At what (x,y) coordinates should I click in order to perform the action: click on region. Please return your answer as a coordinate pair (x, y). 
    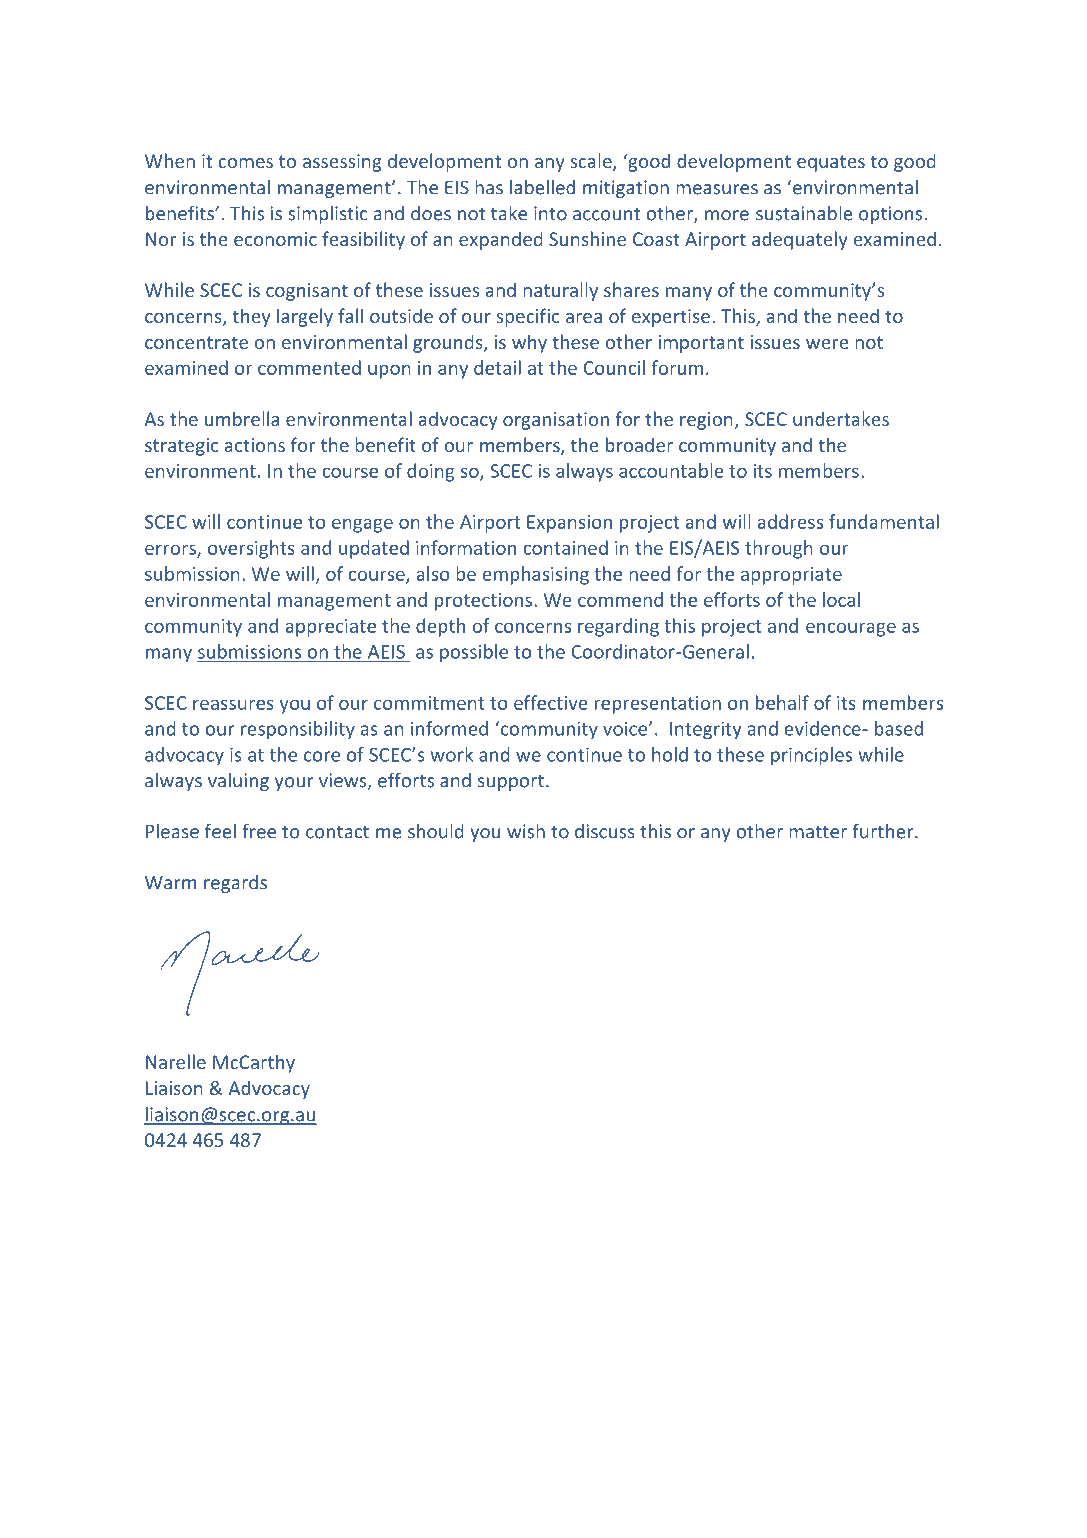
    Looking at the image, I should click on (706, 421).
